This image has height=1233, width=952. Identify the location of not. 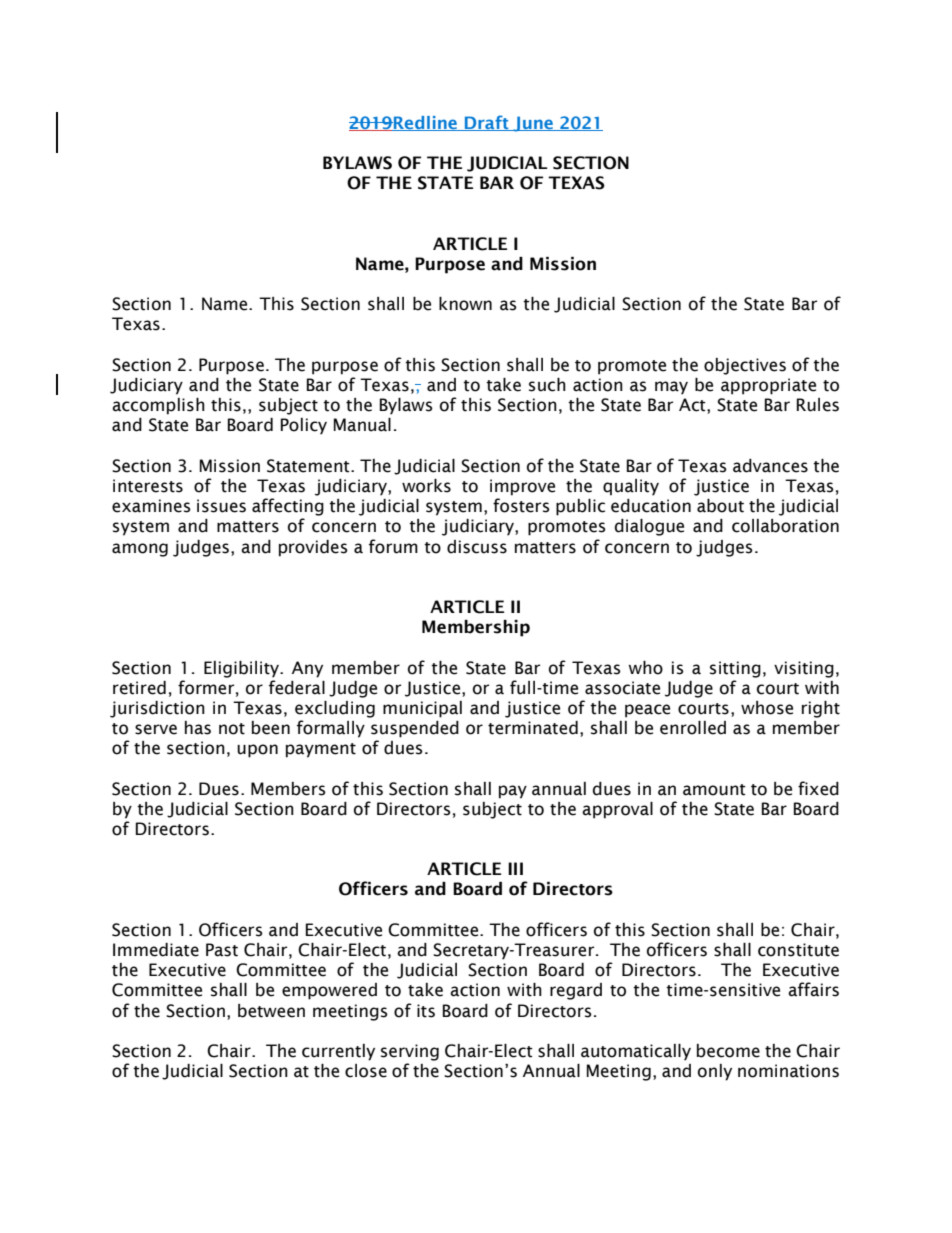
(232, 729).
